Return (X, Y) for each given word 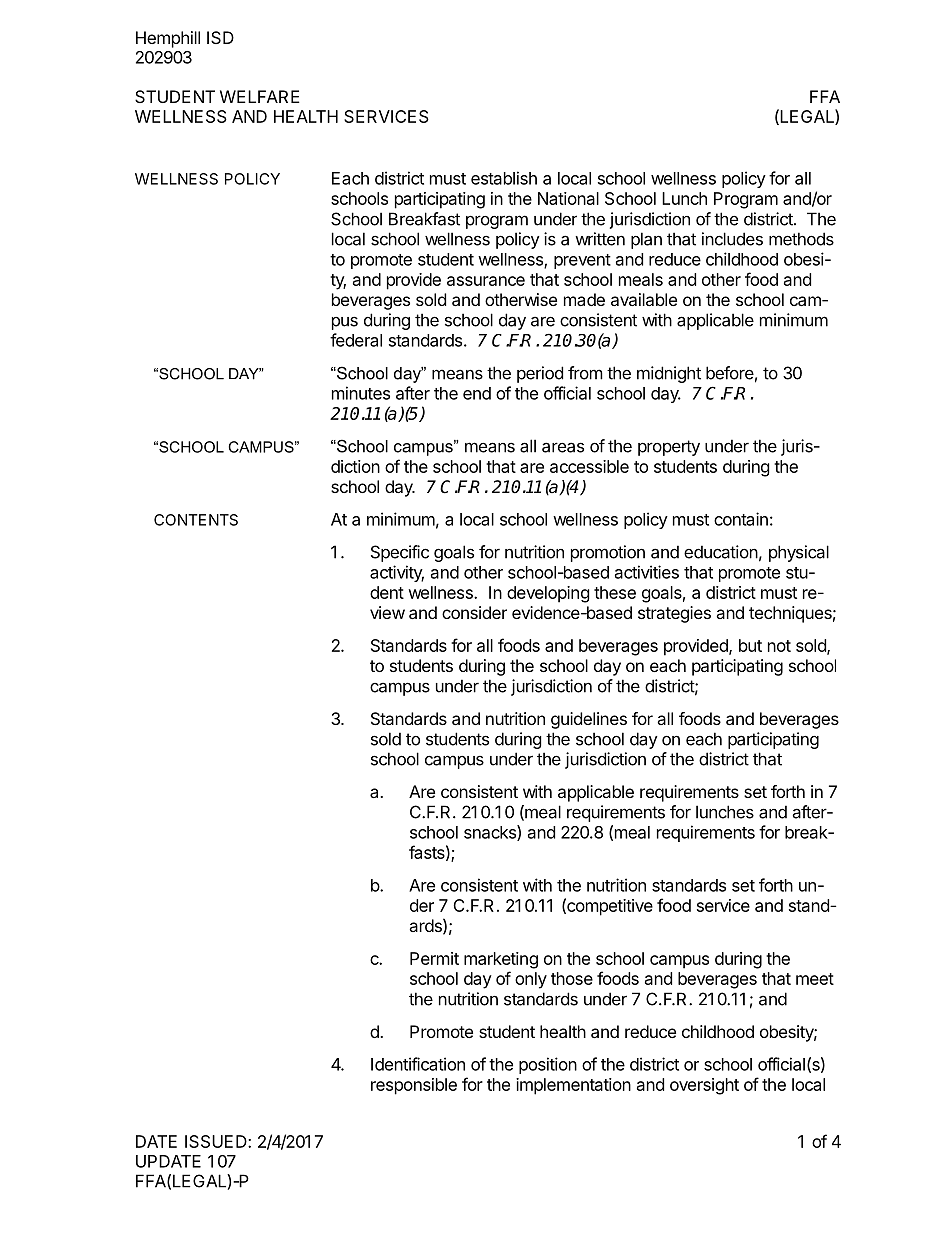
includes (732, 239)
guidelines (589, 720)
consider (474, 612)
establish (504, 178)
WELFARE (260, 96)
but (750, 645)
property (669, 448)
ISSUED (217, 1141)
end (477, 393)
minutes (361, 393)
